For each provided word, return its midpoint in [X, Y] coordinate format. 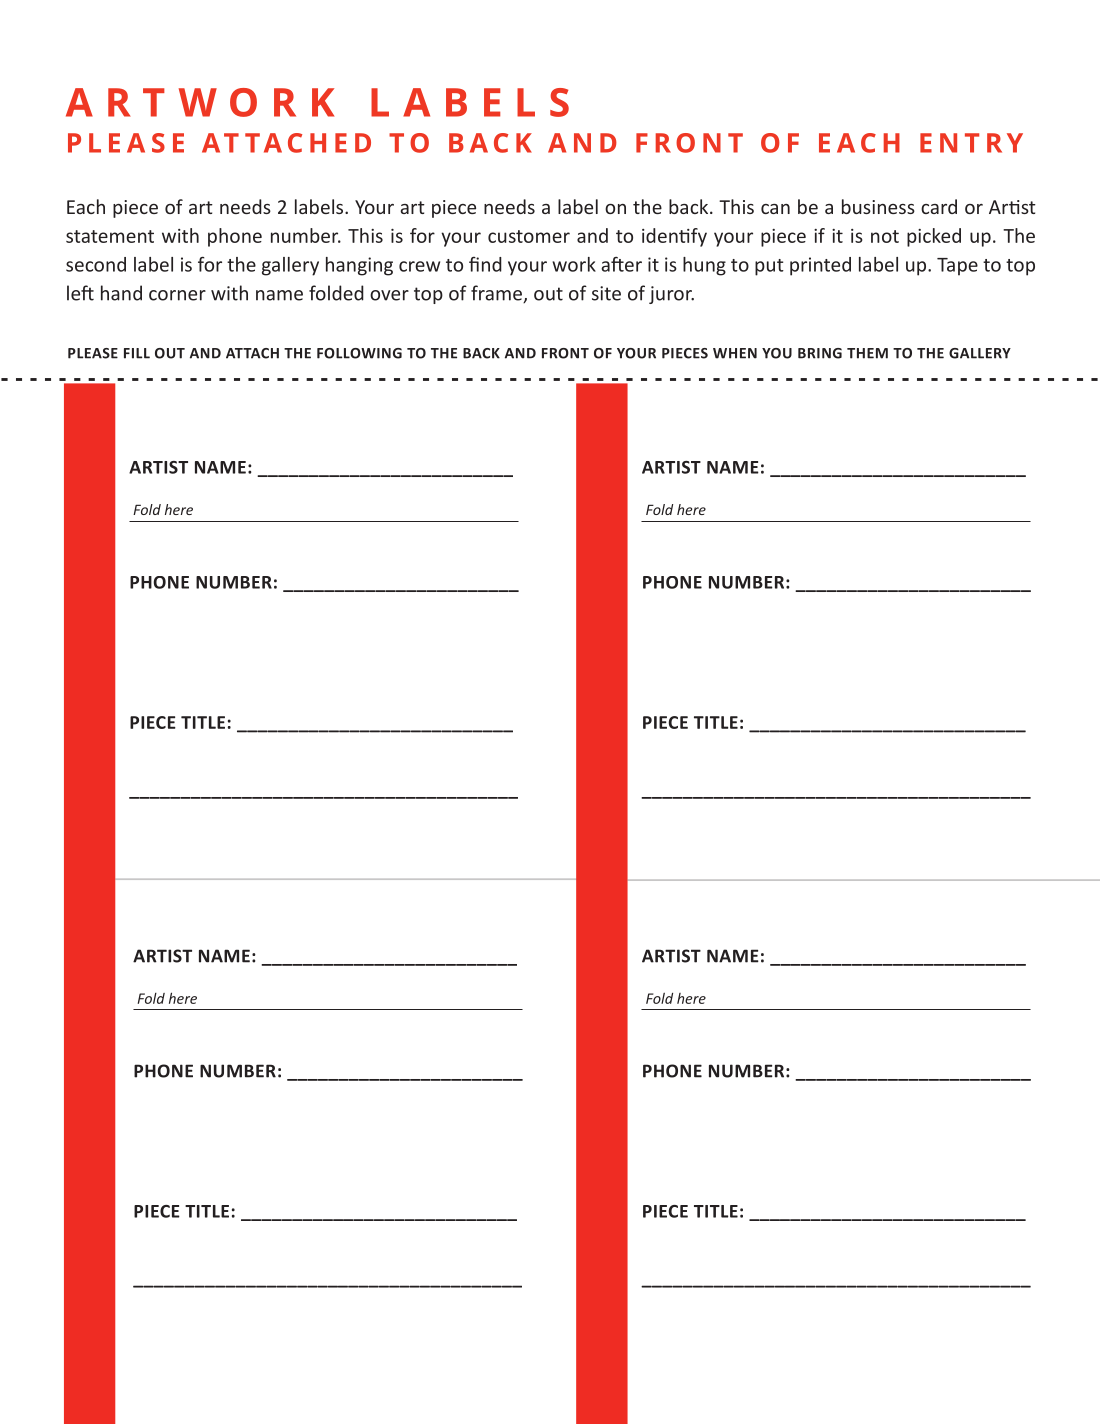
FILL [137, 353]
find [485, 264]
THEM [867, 353]
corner [177, 295]
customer [529, 236]
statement [110, 236]
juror [671, 295]
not [885, 236]
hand [121, 293]
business [878, 206]
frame [497, 294]
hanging [359, 266]
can [775, 209]
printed [820, 266]
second [96, 264]
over [389, 295]
